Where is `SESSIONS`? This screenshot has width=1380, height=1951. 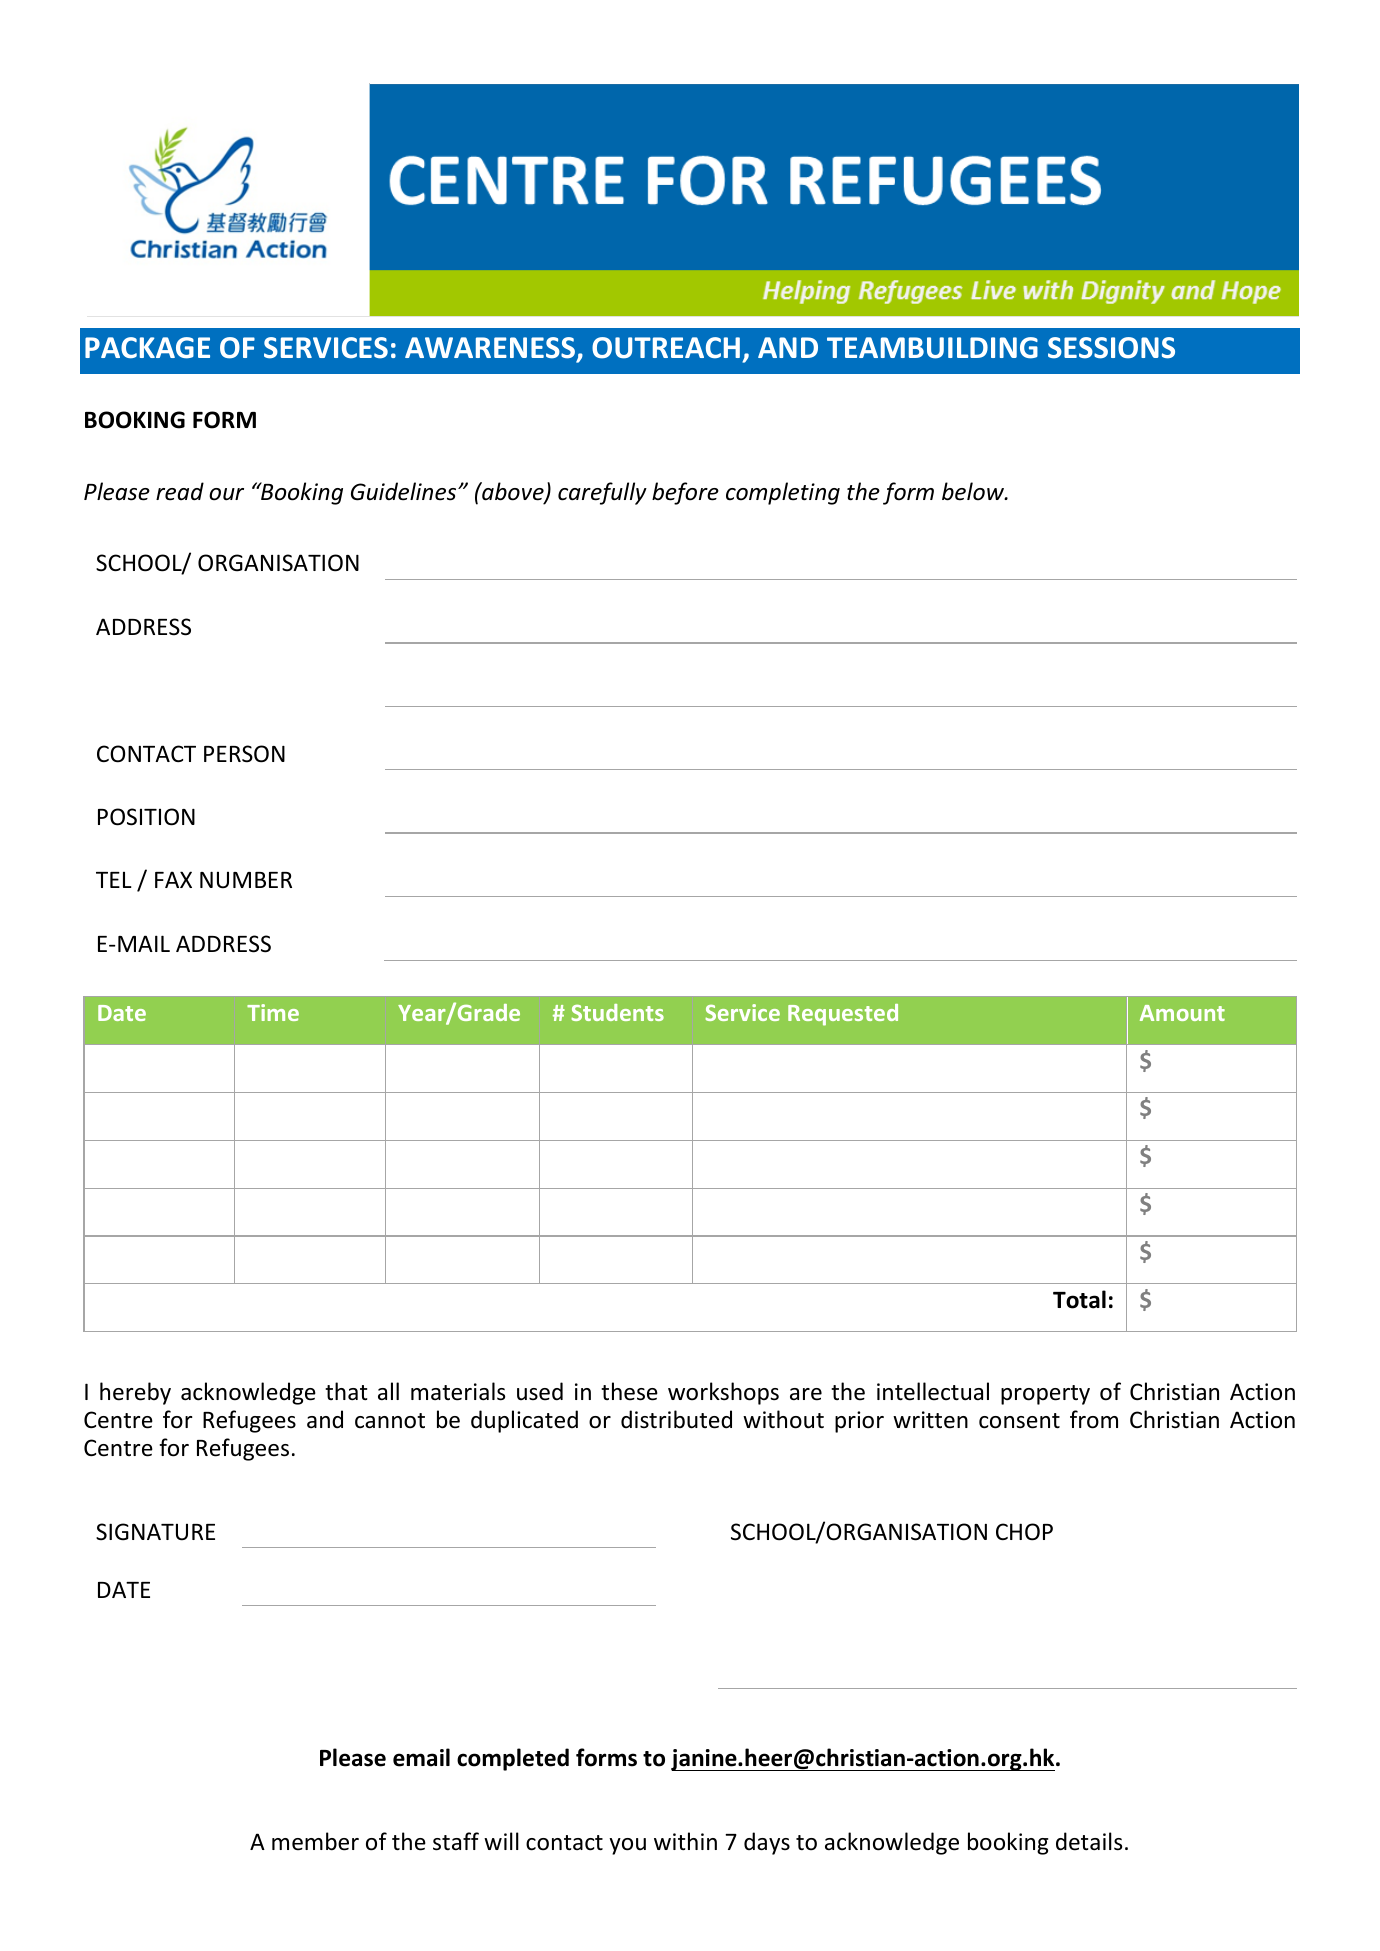
SESSIONS is located at coordinates (1111, 348).
